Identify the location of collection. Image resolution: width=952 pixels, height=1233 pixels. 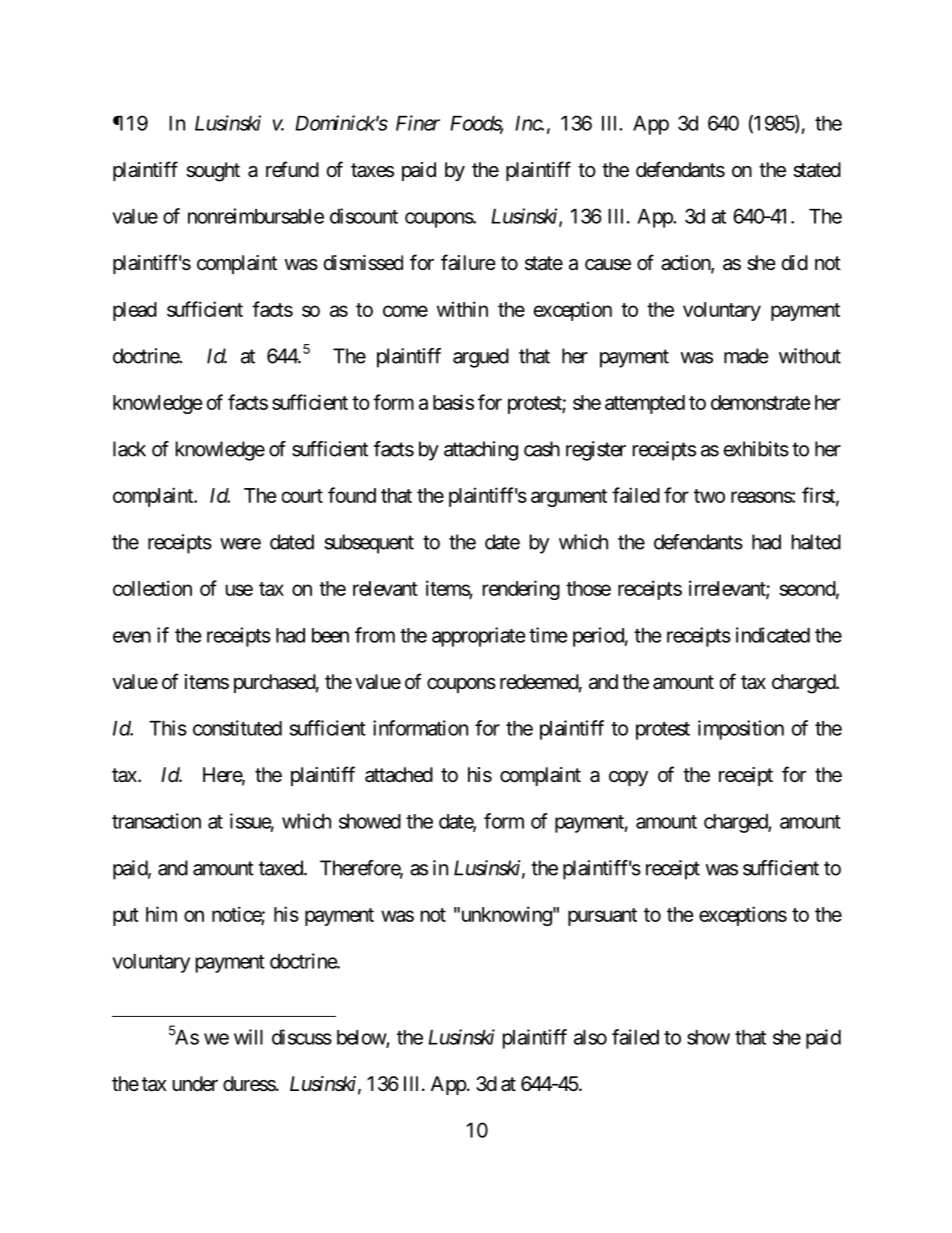
(152, 588).
